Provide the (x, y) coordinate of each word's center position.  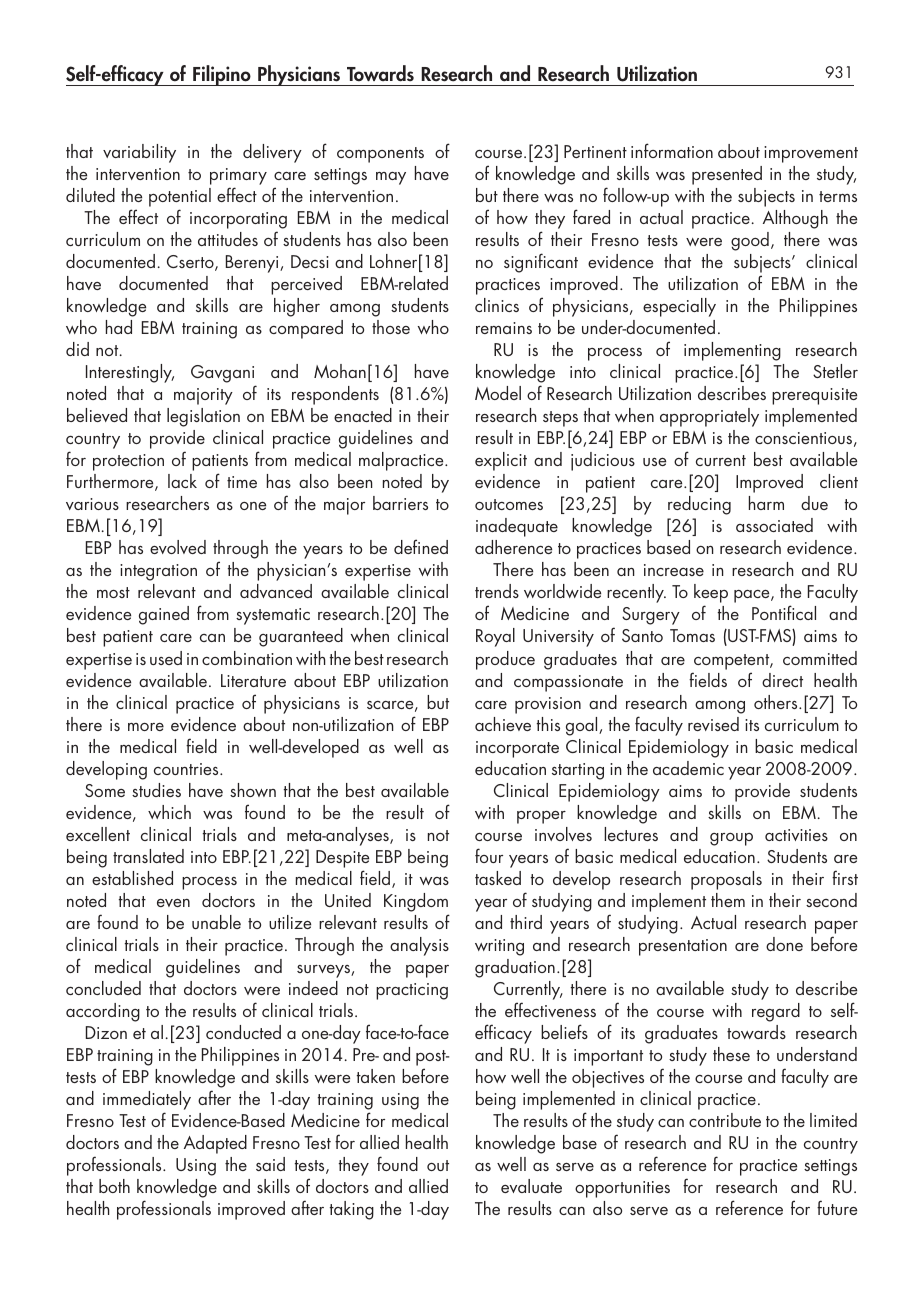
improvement (811, 154)
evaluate (531, 1186)
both (114, 1186)
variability (139, 153)
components (380, 155)
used (166, 658)
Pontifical (784, 612)
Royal (495, 637)
